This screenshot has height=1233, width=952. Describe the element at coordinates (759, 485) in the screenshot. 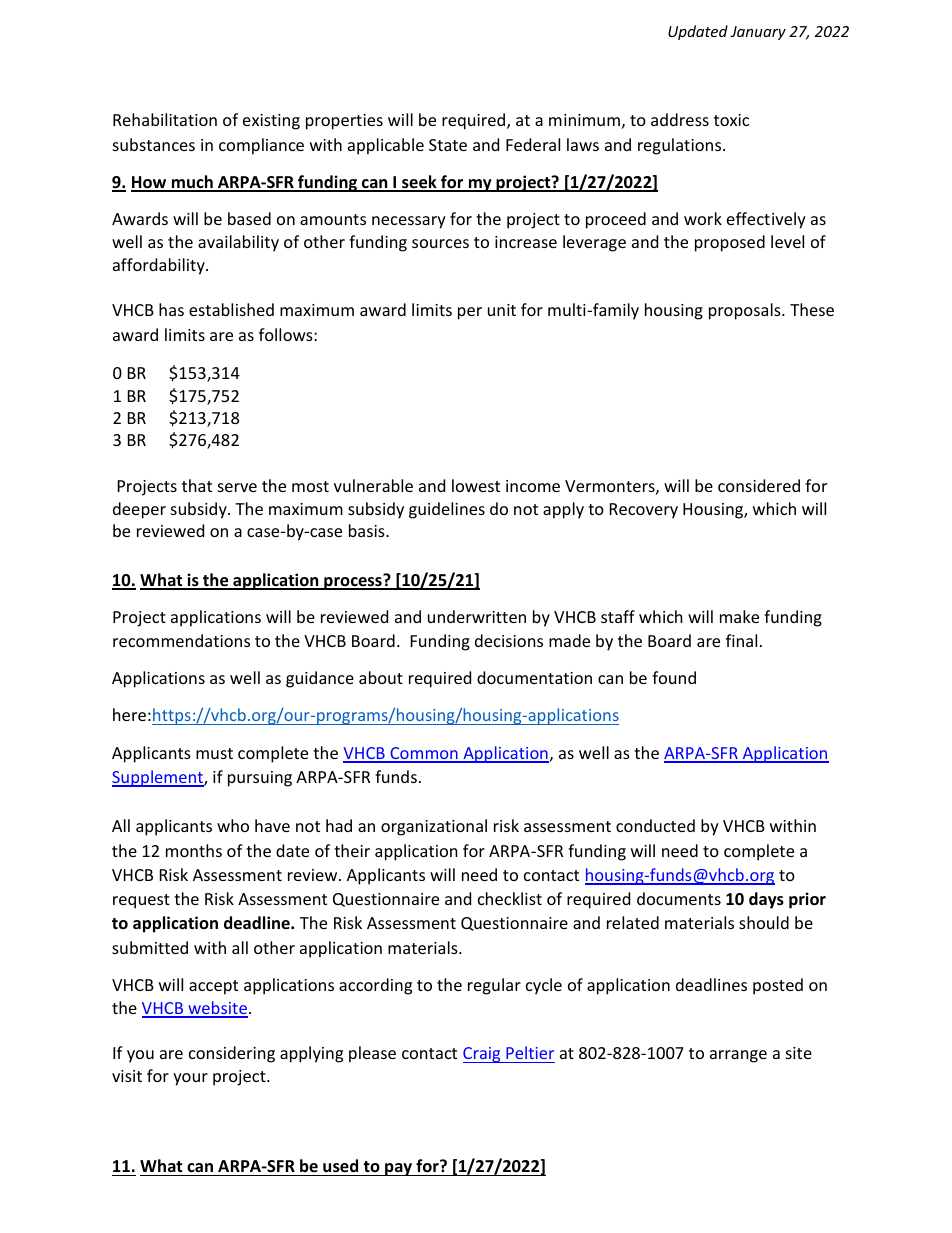

I see `considered` at that location.
